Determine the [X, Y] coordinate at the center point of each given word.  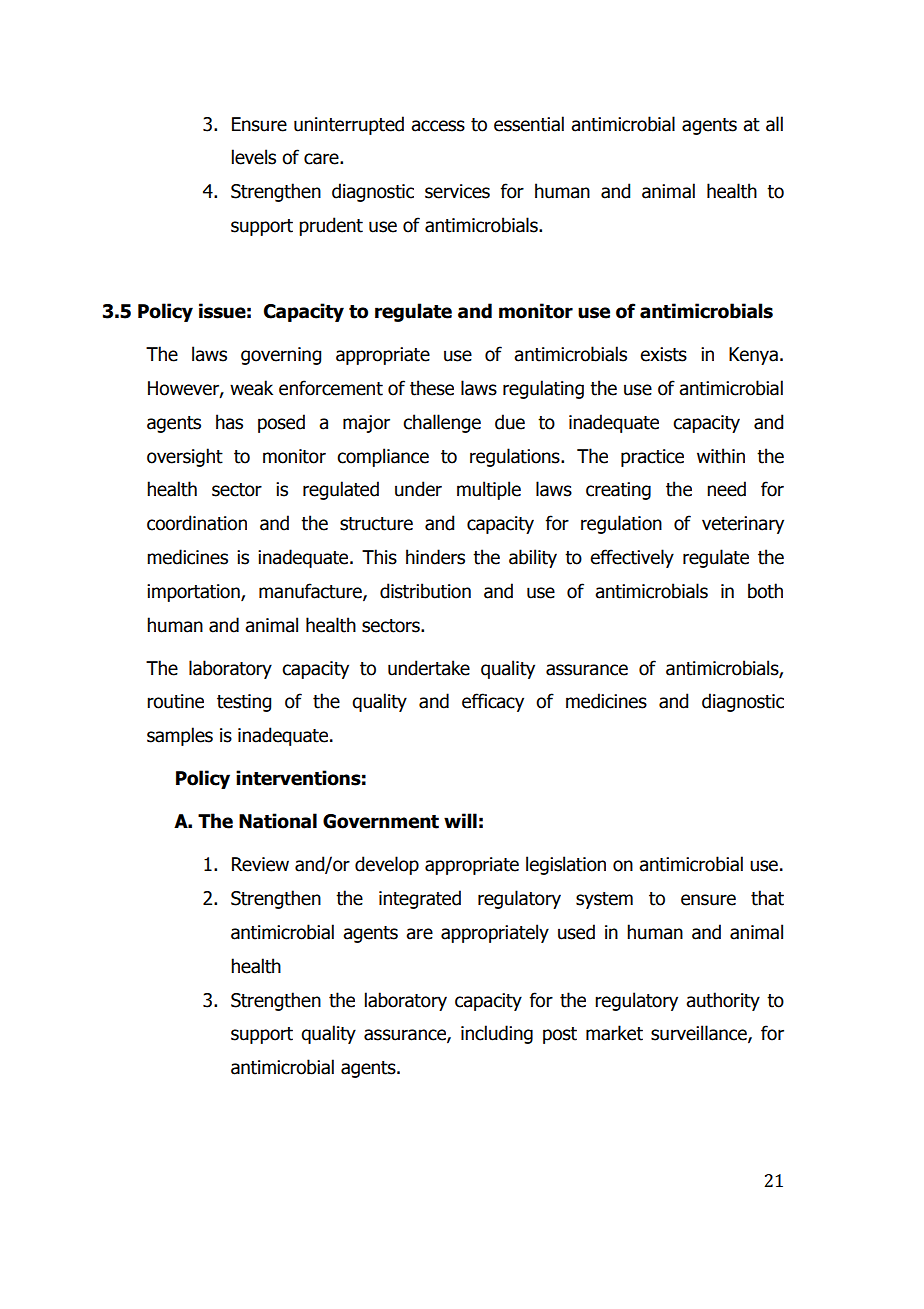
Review [260, 864]
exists [663, 354]
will [460, 820]
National [278, 821]
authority [723, 1001]
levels [254, 157]
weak [251, 388]
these [432, 388]
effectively [632, 558]
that [767, 898]
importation [194, 593]
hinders [435, 557]
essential [529, 124]
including [497, 1034]
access [438, 126]
